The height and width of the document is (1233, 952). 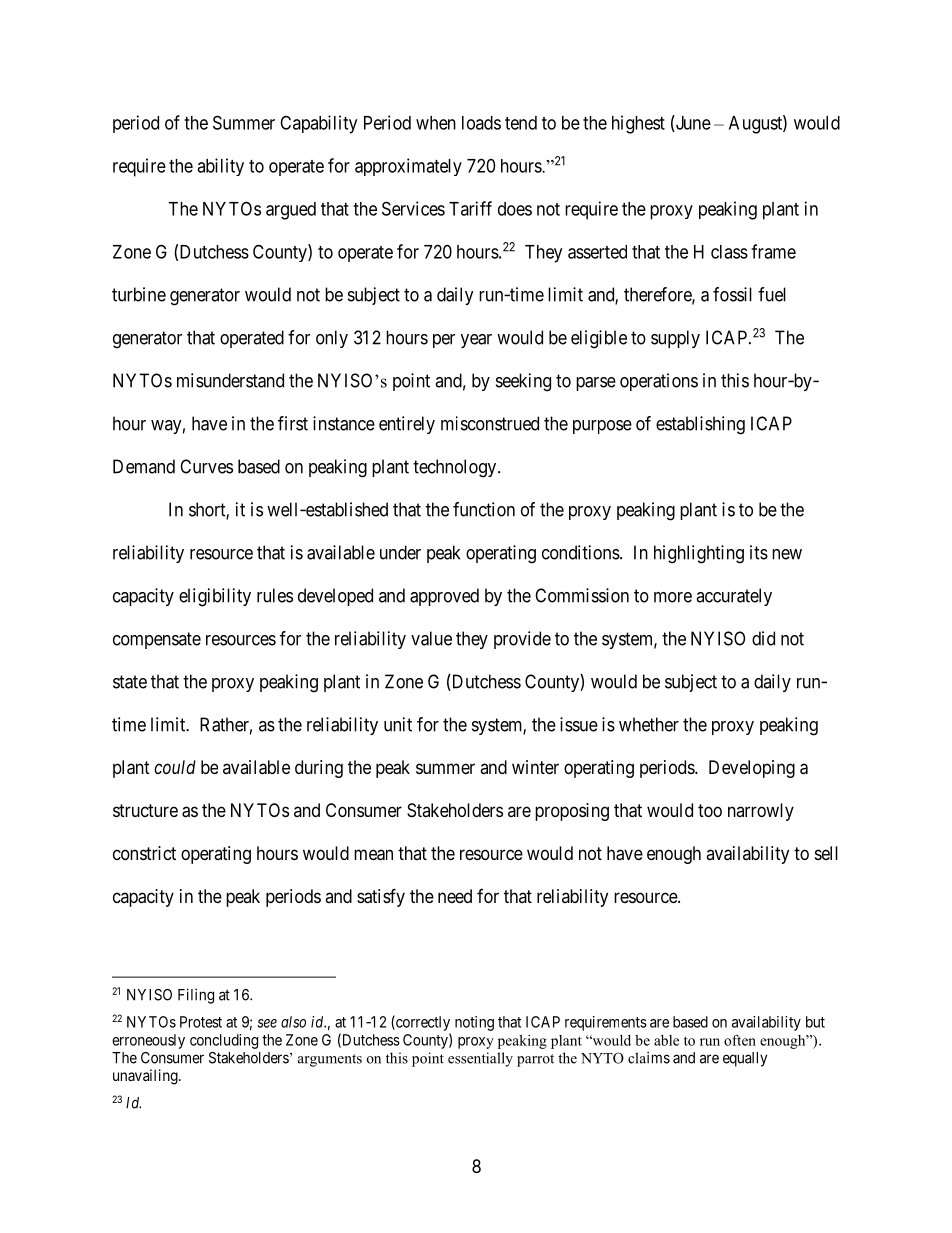 I want to click on noting, so click(x=474, y=1023).
